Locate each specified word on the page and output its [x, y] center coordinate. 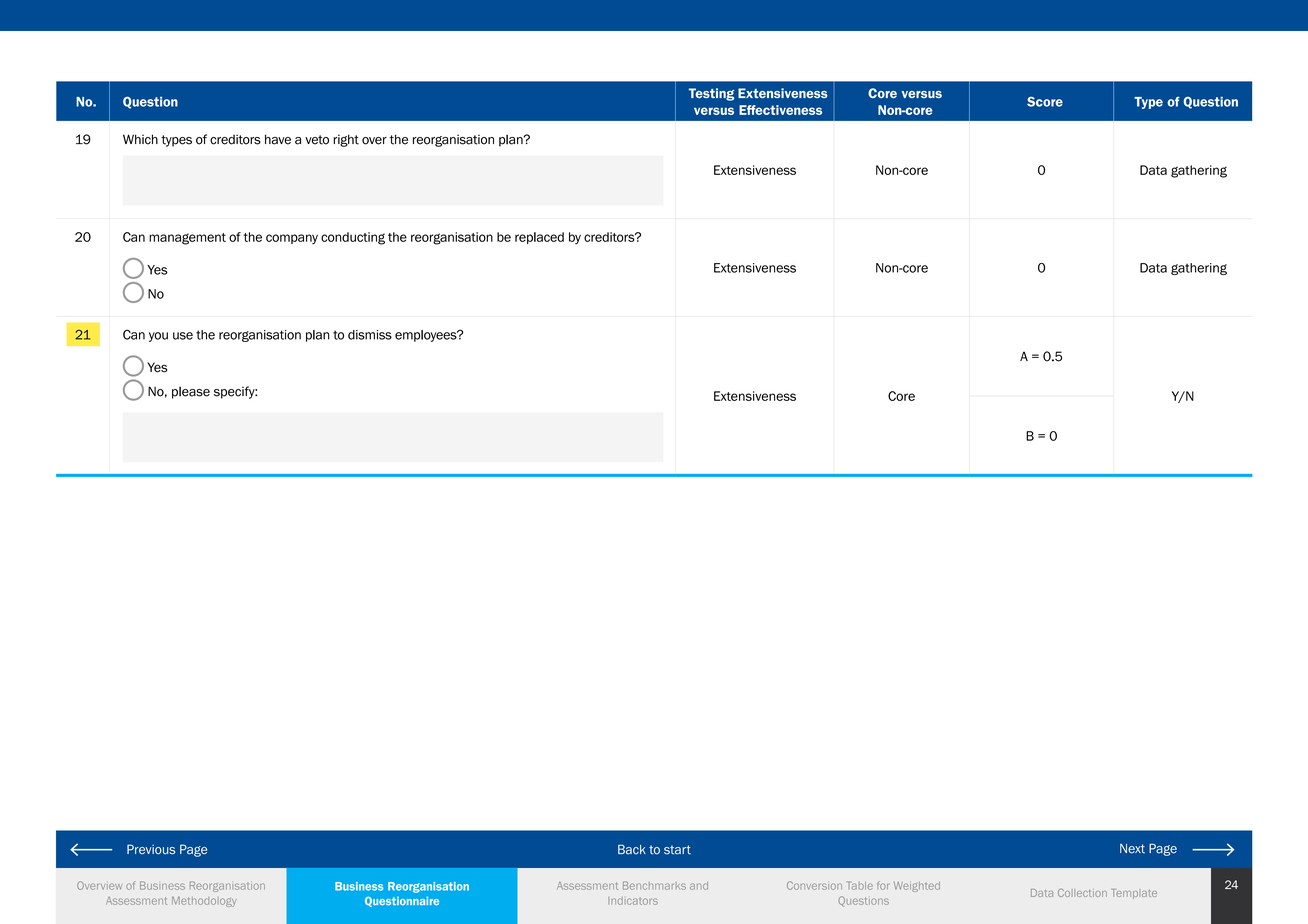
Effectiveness [780, 110]
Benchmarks [654, 885]
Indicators [633, 901]
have [278, 139]
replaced [539, 238]
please [191, 392]
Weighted [917, 887]
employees [427, 336]
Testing [712, 94]
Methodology [204, 901]
